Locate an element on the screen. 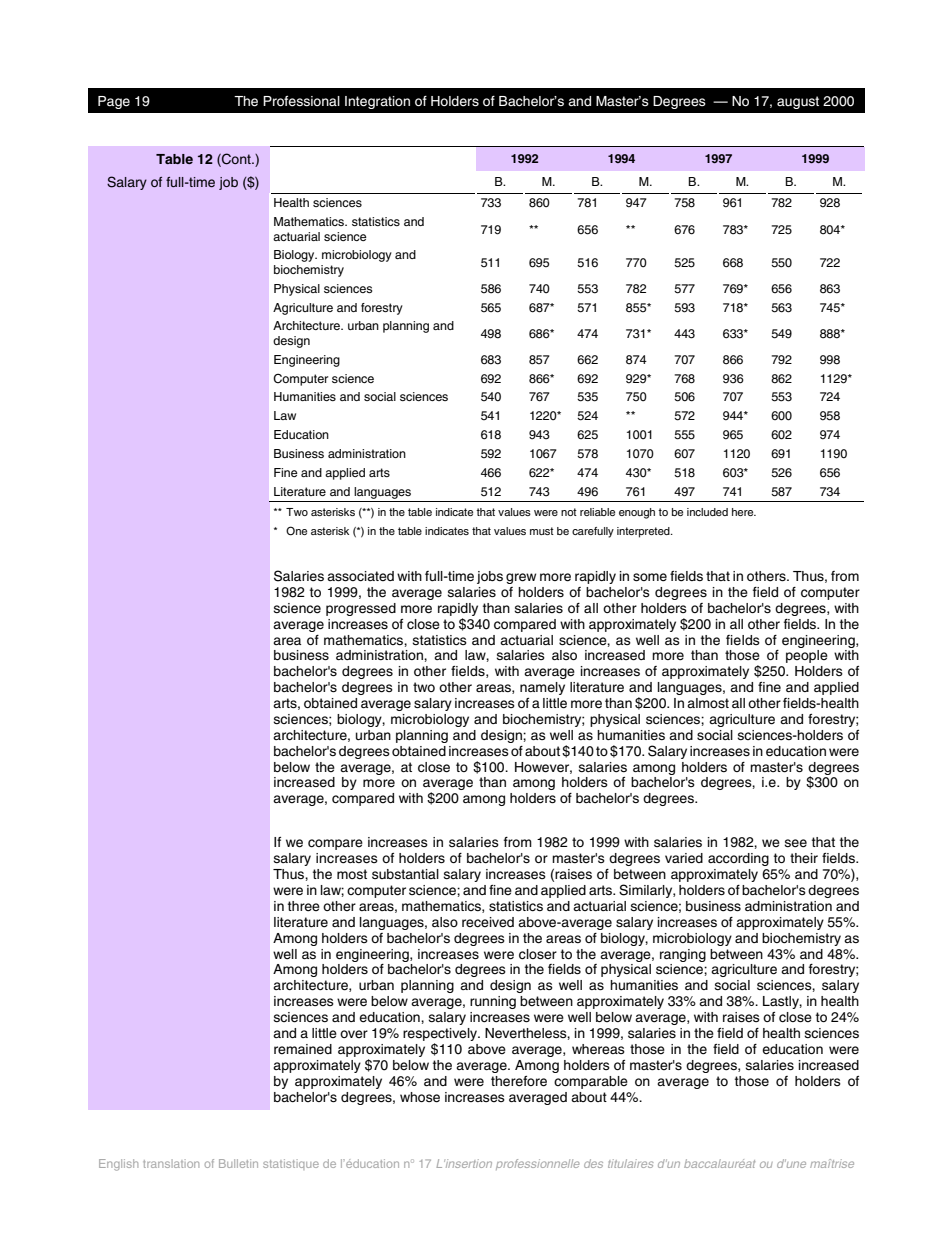  must is located at coordinates (542, 531).
